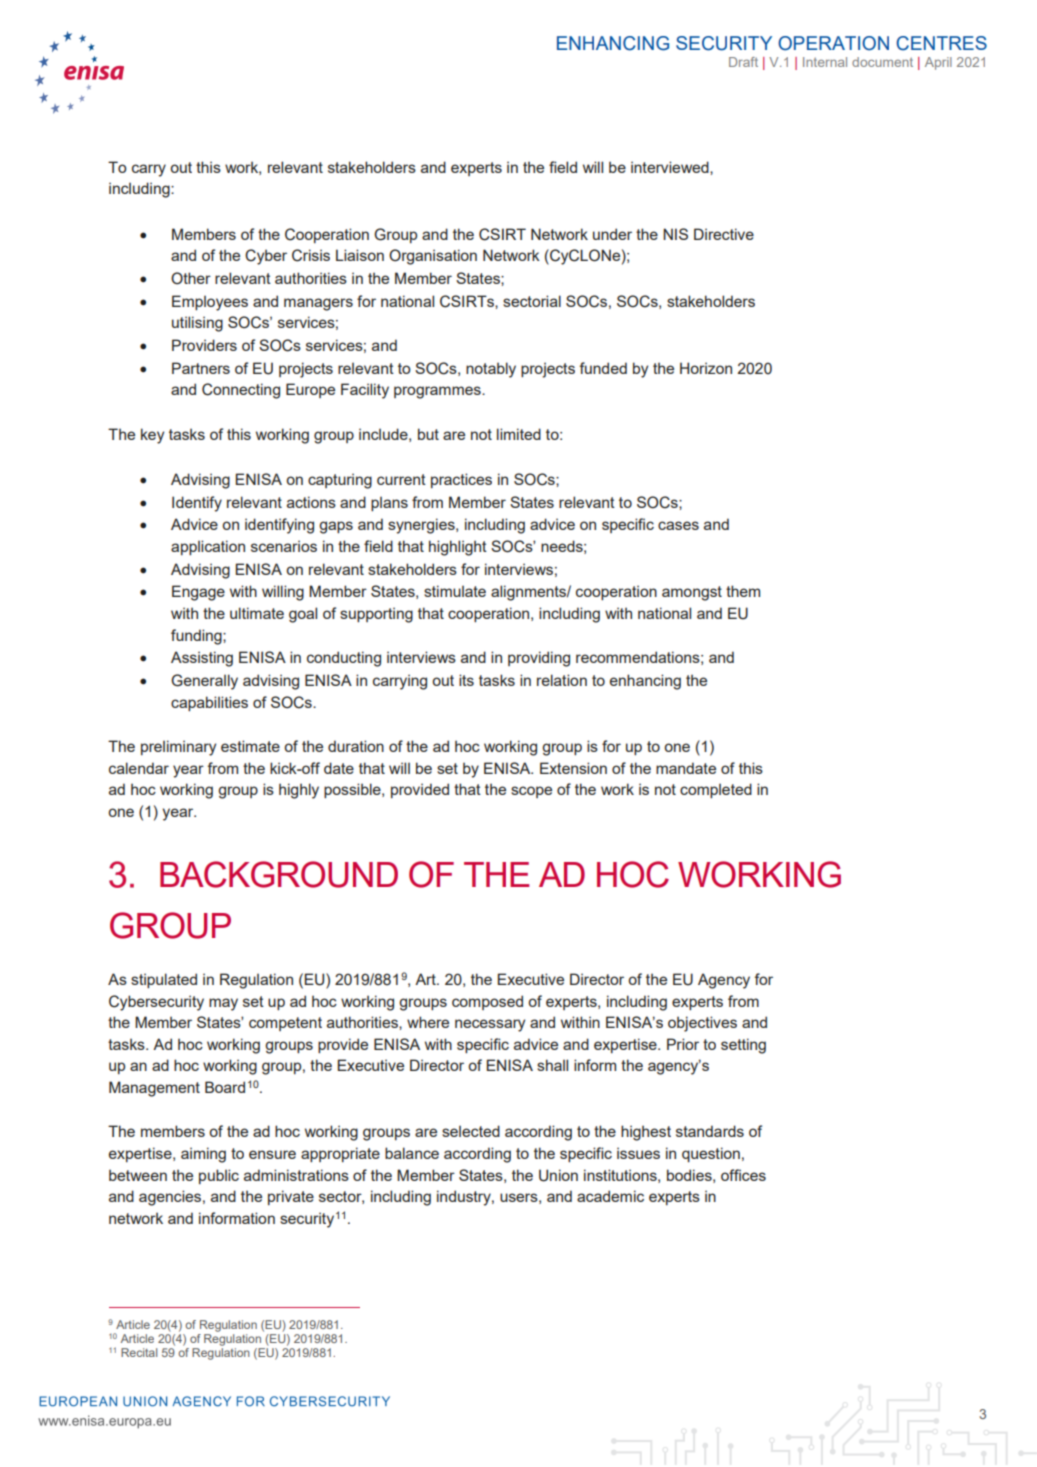 This image has height=1467, width=1037. What do you see at coordinates (223, 1004) in the image?
I see `may` at bounding box center [223, 1004].
